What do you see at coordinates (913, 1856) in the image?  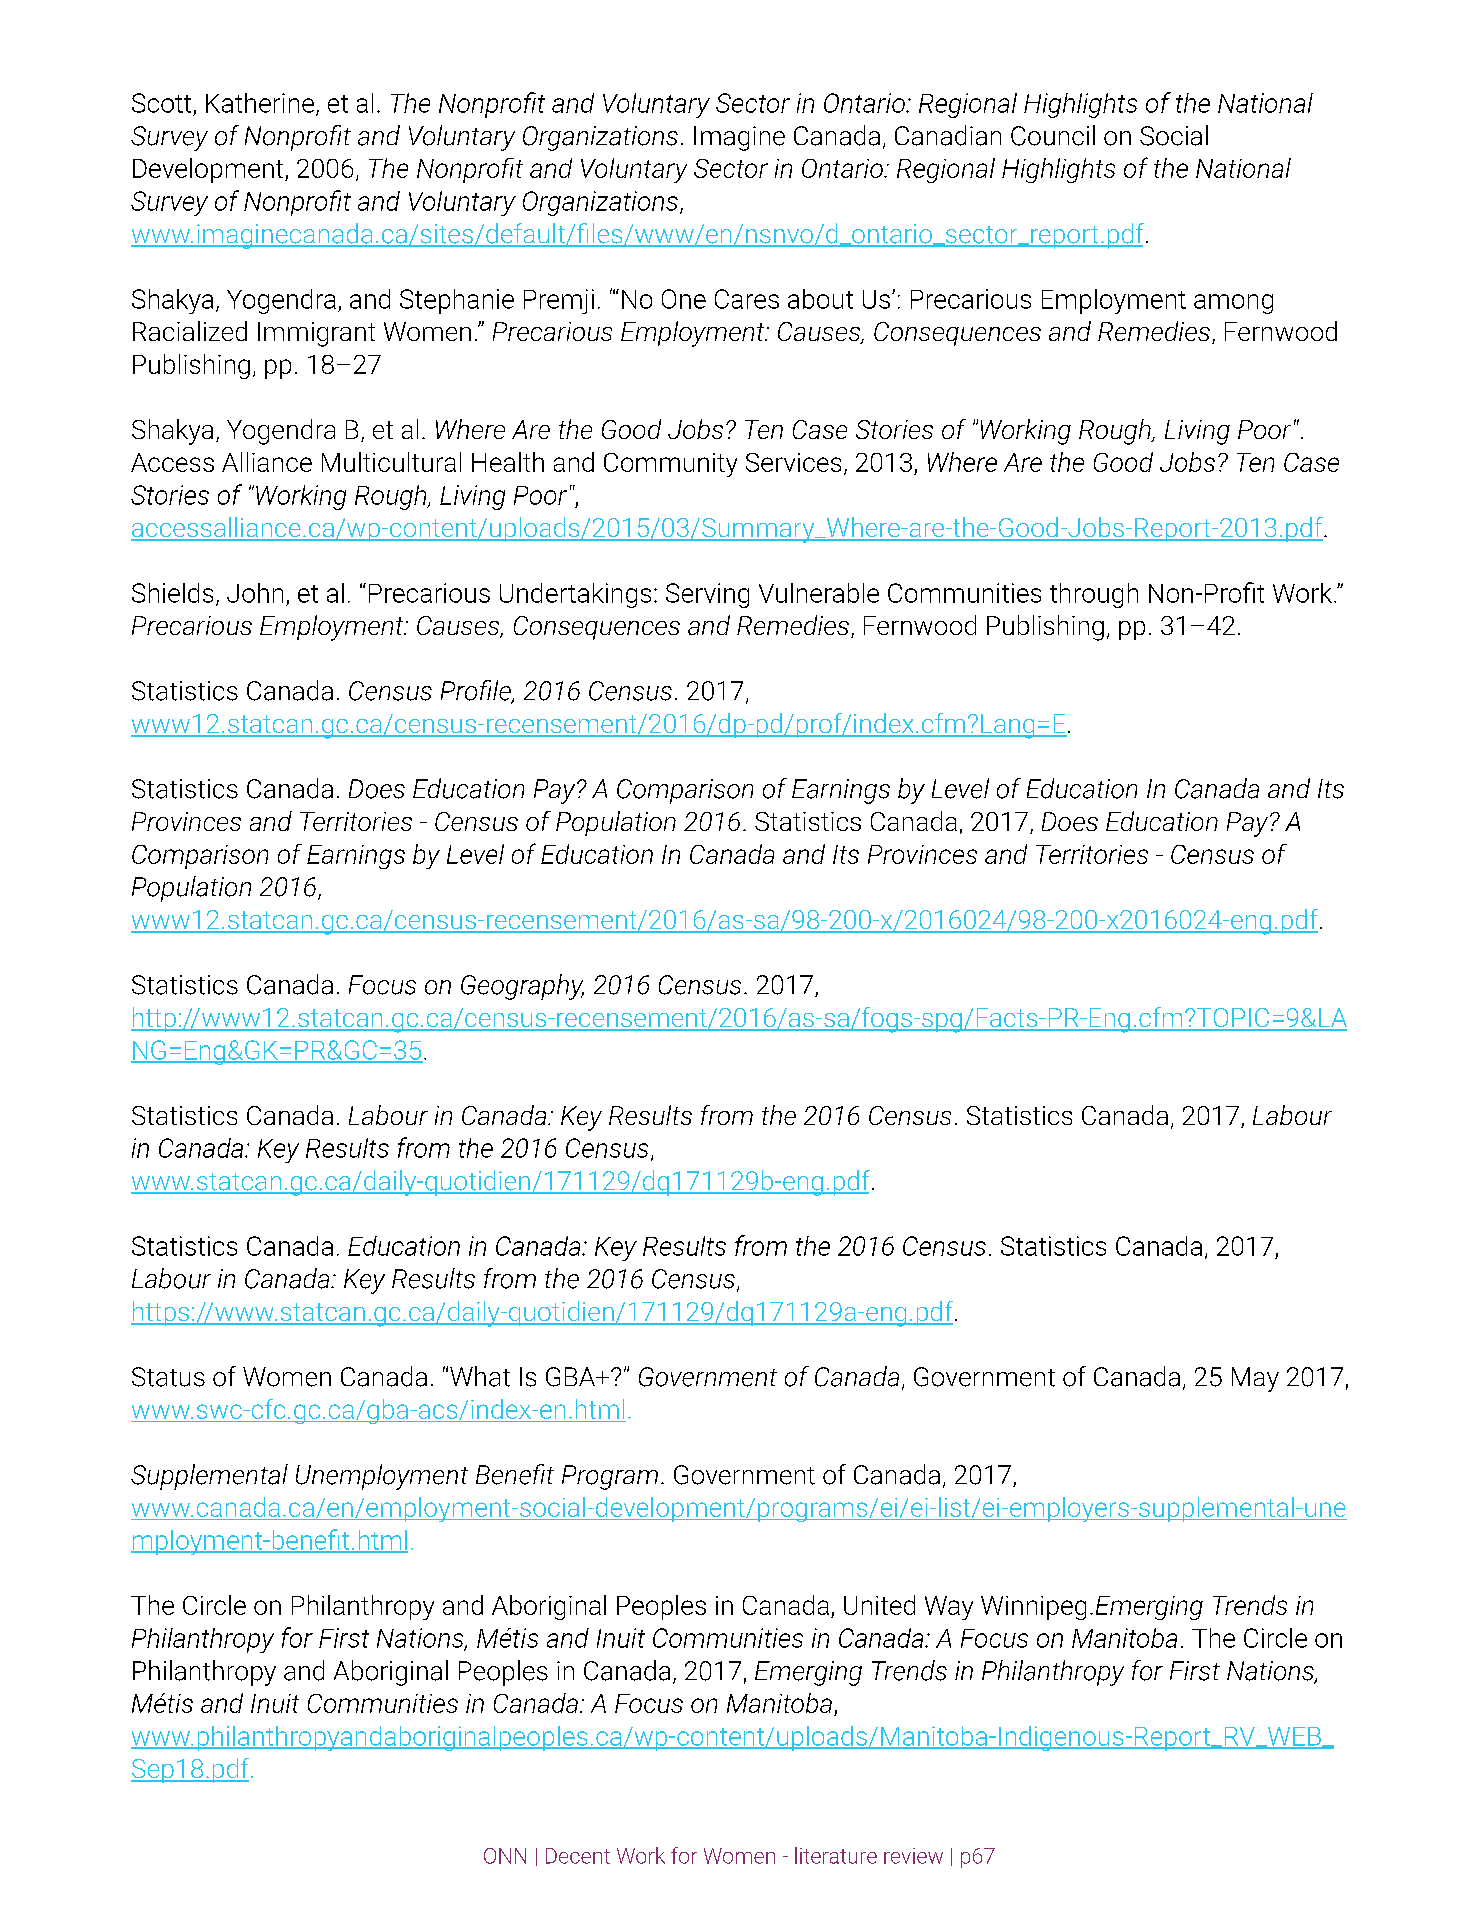 I see `review` at bounding box center [913, 1856].
